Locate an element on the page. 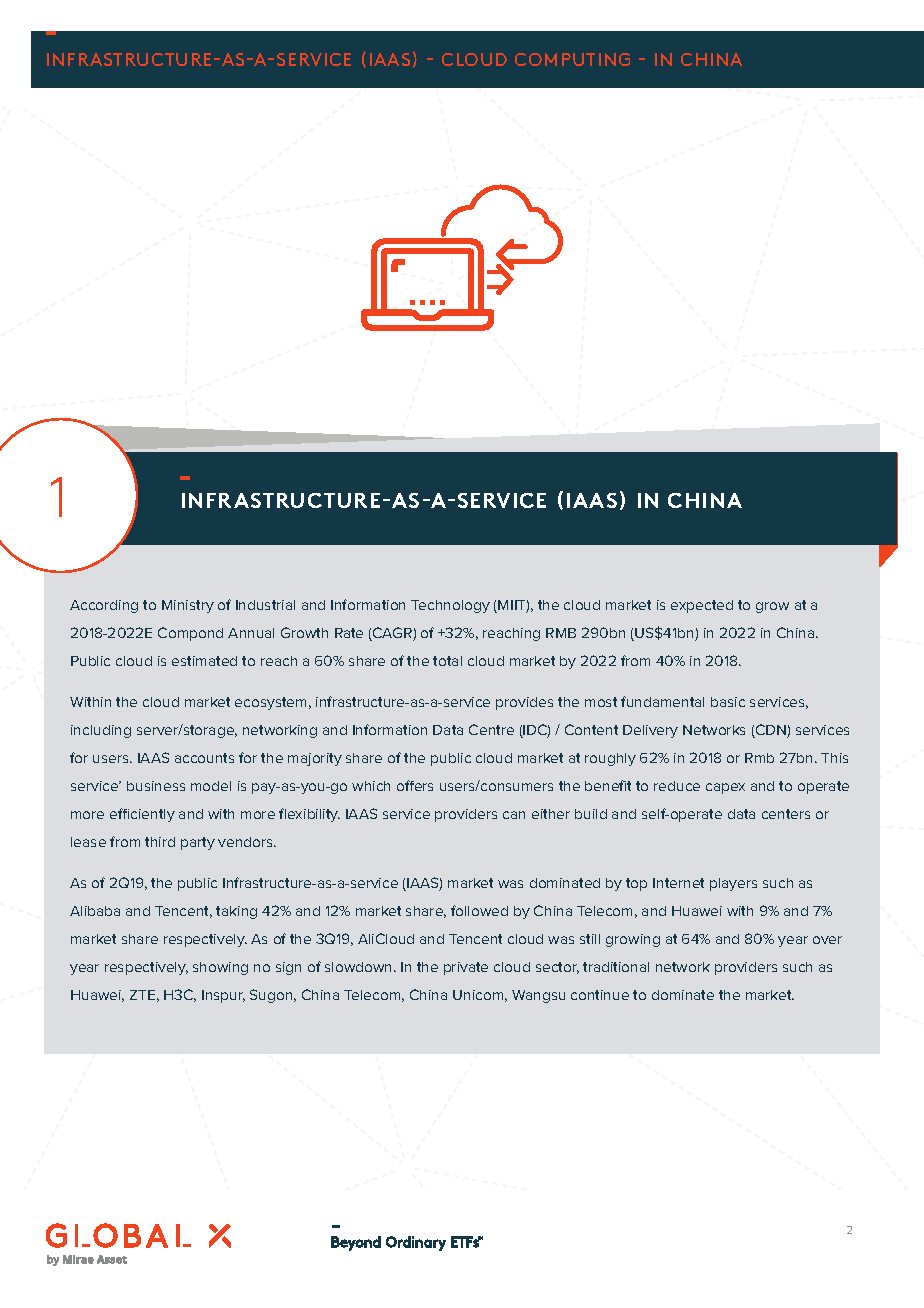  total is located at coordinates (447, 661).
